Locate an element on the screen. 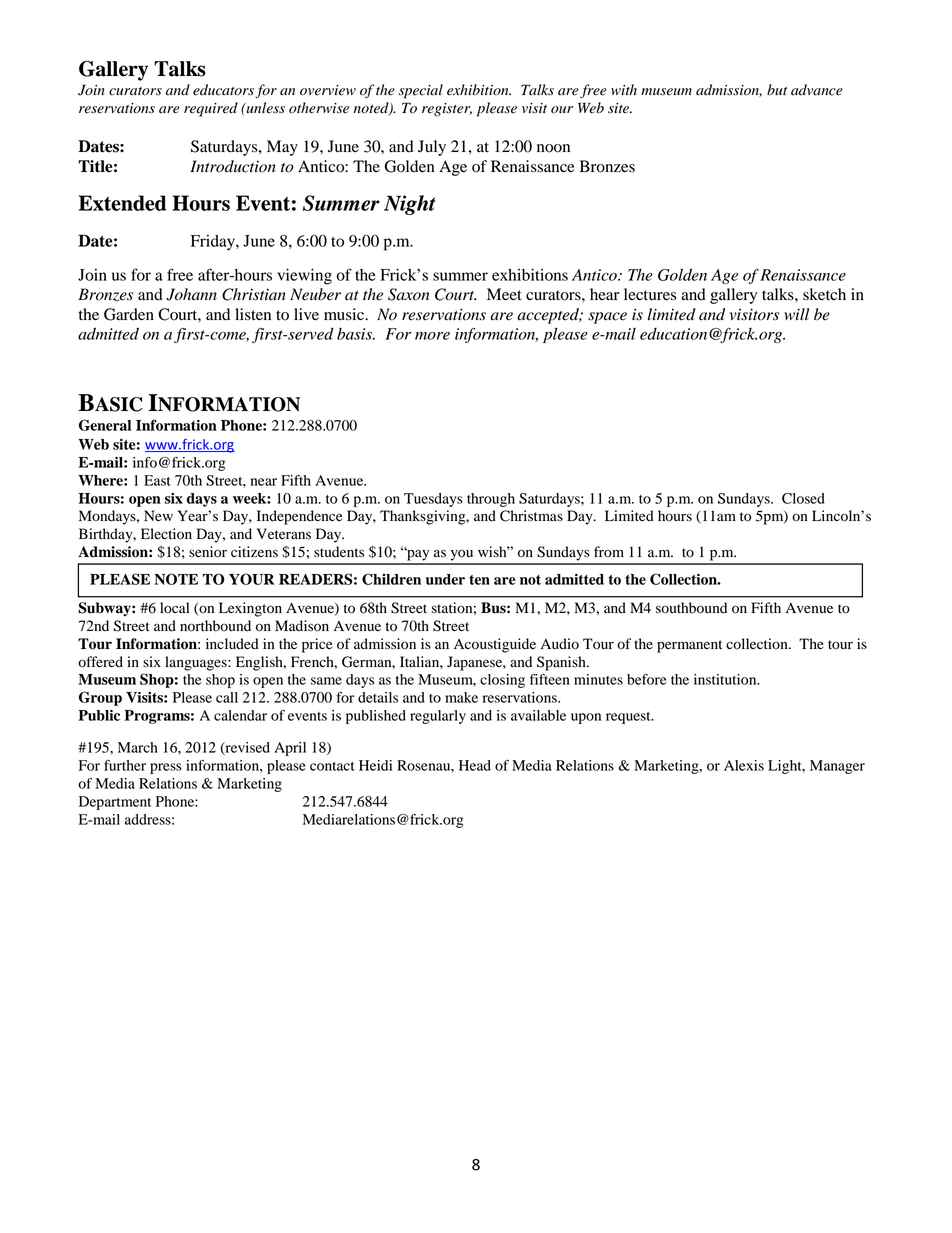  required is located at coordinates (211, 109).
